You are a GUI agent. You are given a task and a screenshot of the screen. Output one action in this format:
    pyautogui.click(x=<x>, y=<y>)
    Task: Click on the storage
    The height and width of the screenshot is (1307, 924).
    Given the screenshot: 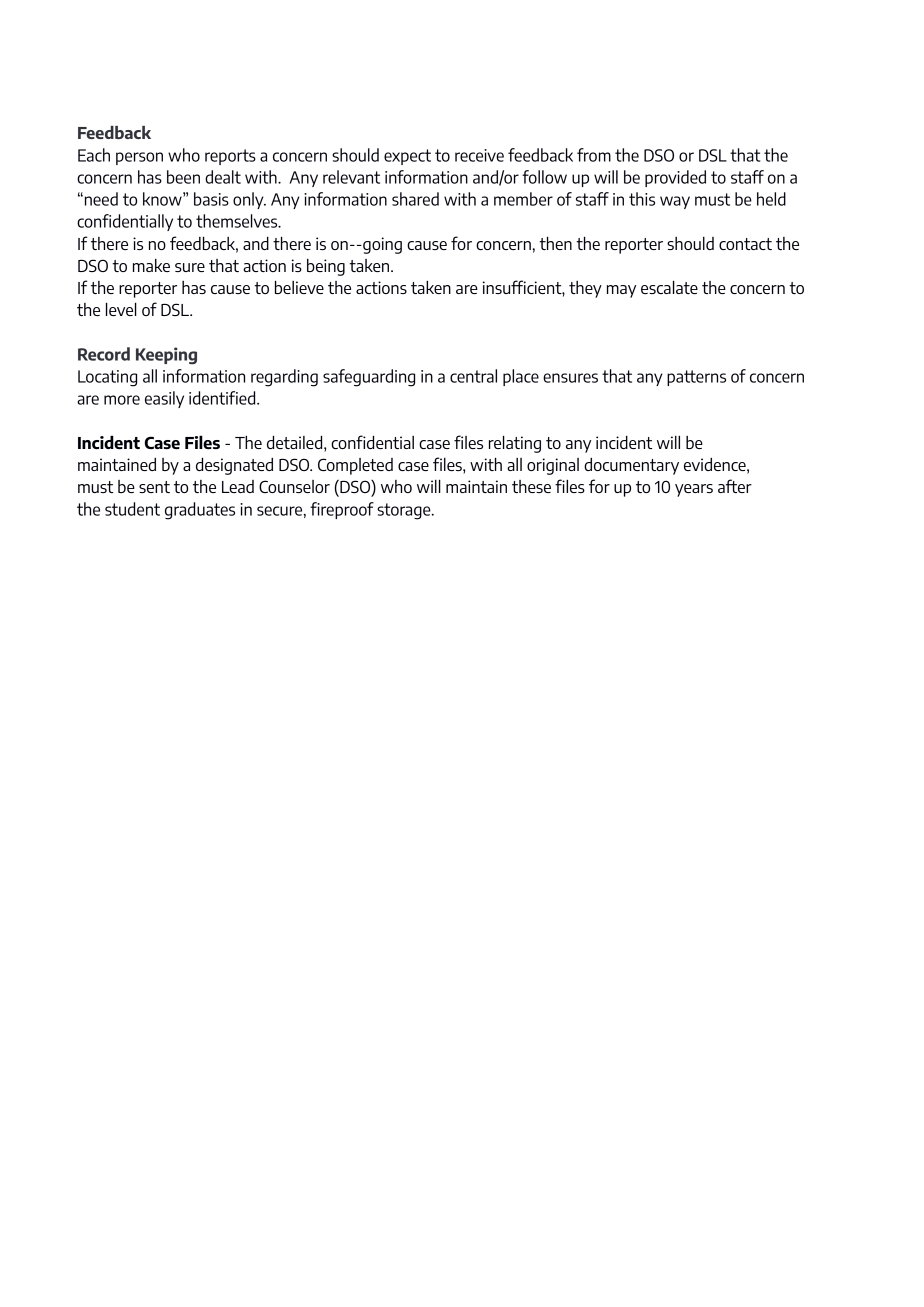 What is the action you would take?
    pyautogui.click(x=405, y=511)
